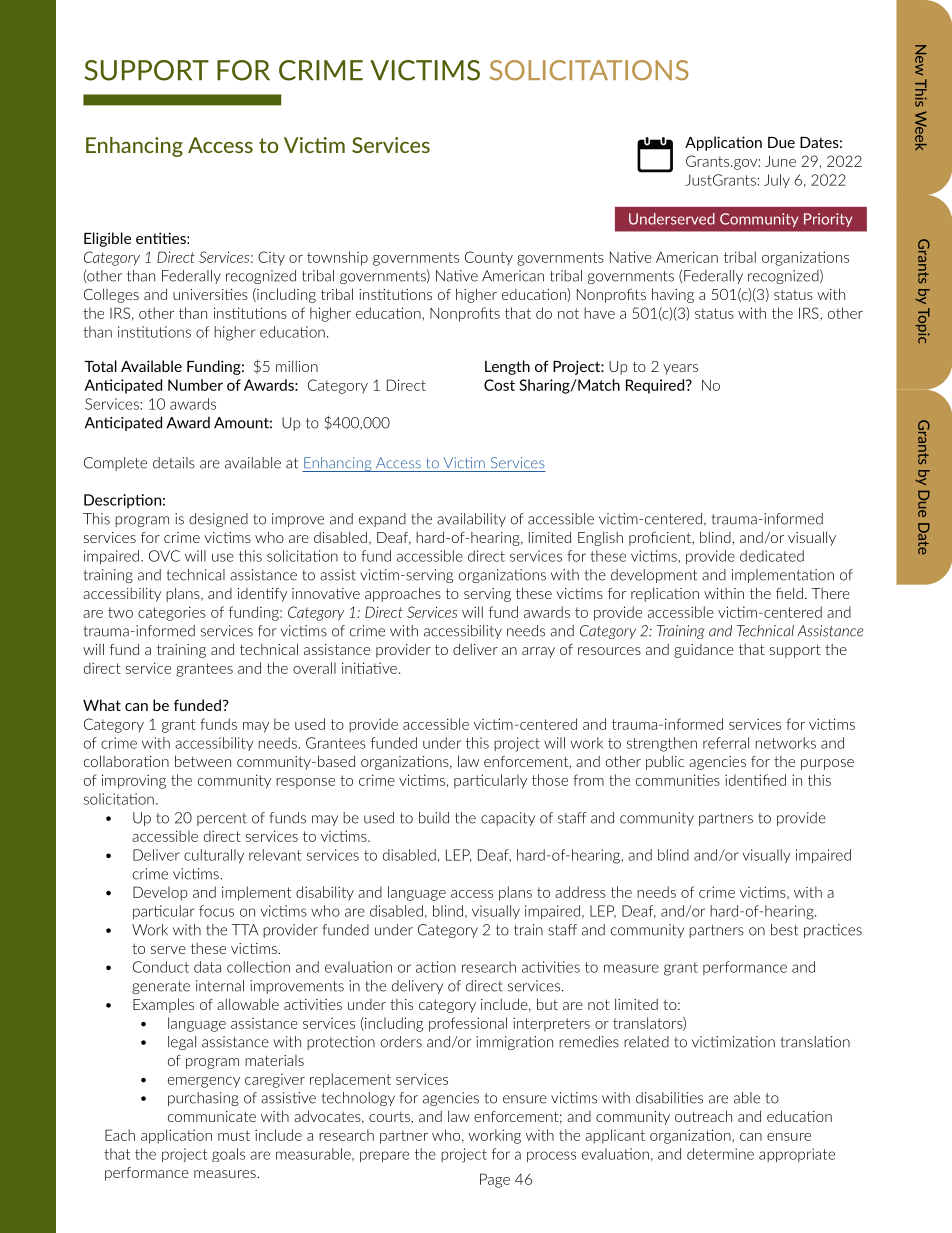 This page has width=952, height=1233. Describe the element at coordinates (174, 463) in the page. I see `details` at that location.
